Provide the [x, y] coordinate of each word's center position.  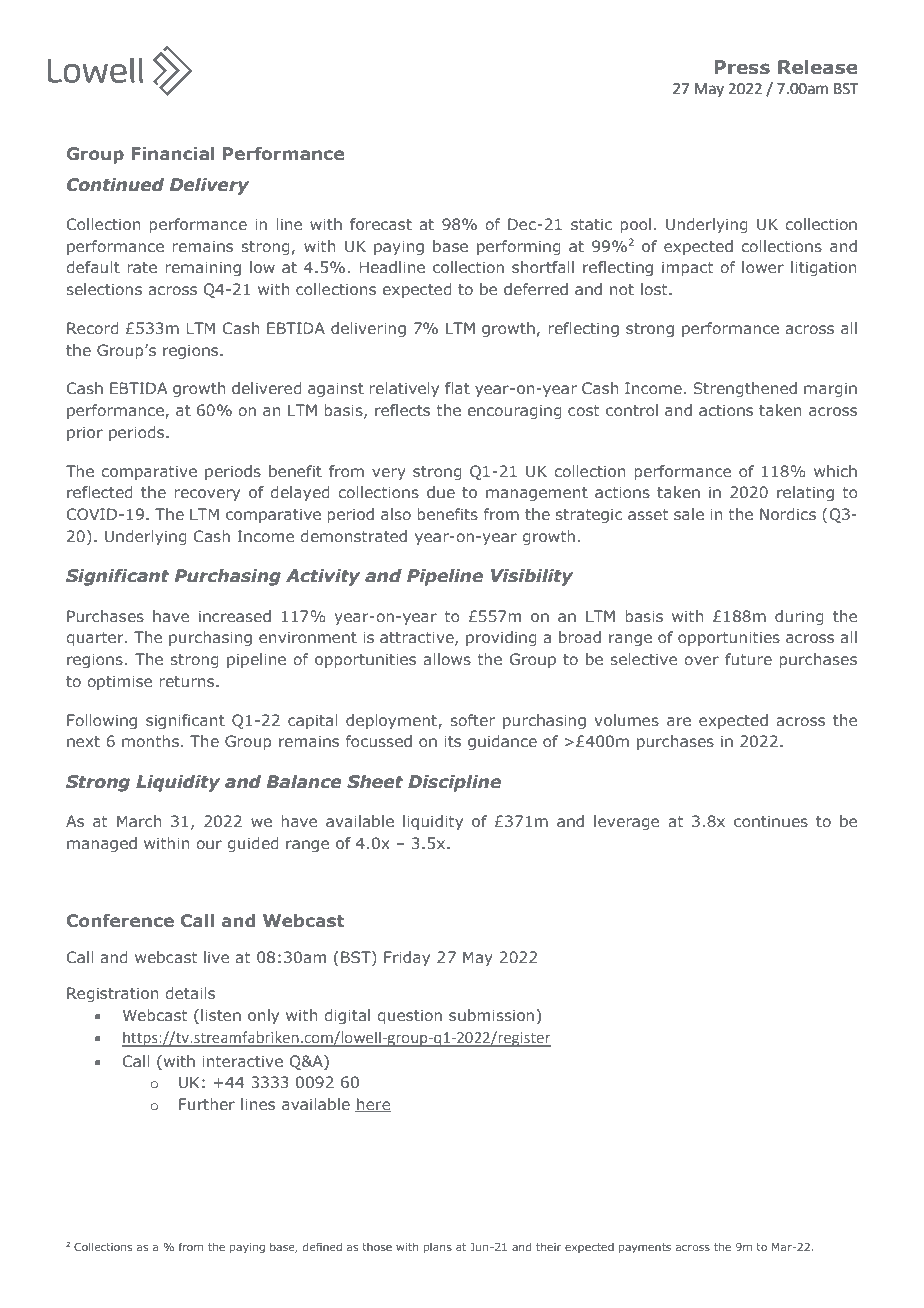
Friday [407, 958]
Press [742, 67]
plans [438, 1248]
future [748, 659]
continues [771, 821]
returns [188, 681]
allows [447, 659]
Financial [173, 153]
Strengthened [745, 389]
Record [93, 328]
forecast [381, 224]
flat [457, 388]
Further [207, 1104]
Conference [120, 920]
